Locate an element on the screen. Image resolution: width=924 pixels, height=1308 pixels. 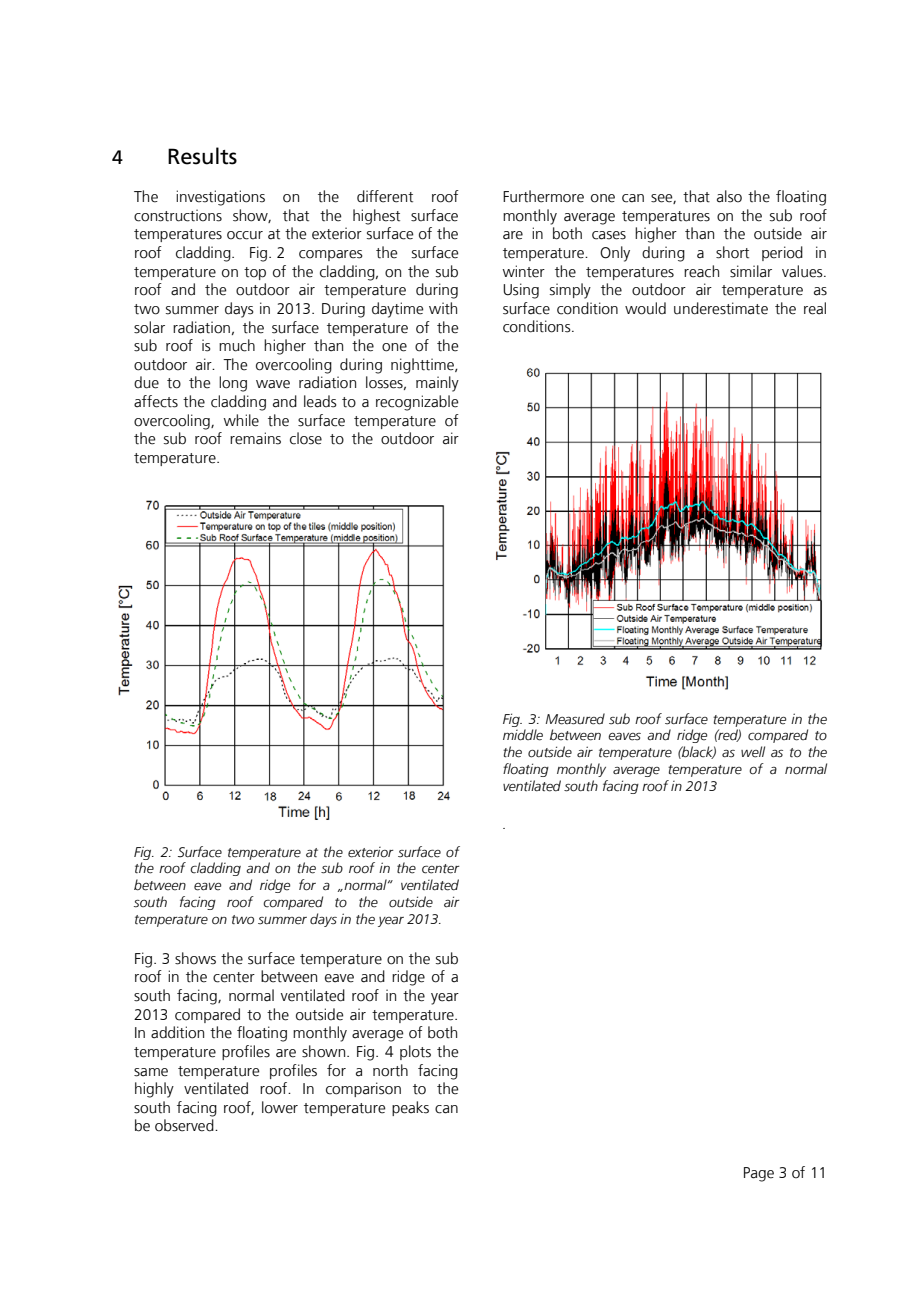
underestimate is located at coordinates (721, 308).
